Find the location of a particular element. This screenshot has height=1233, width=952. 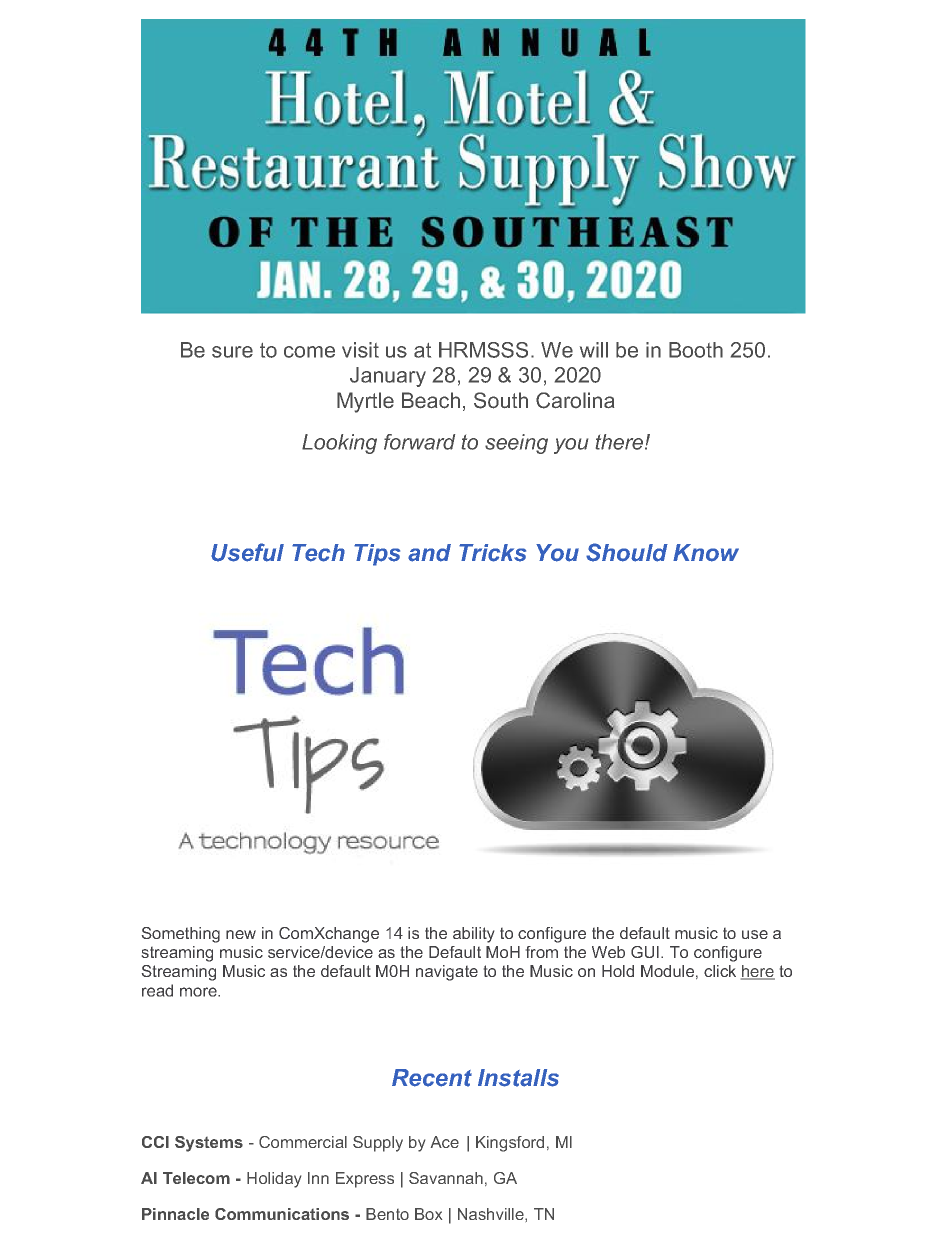

and is located at coordinates (429, 553).
